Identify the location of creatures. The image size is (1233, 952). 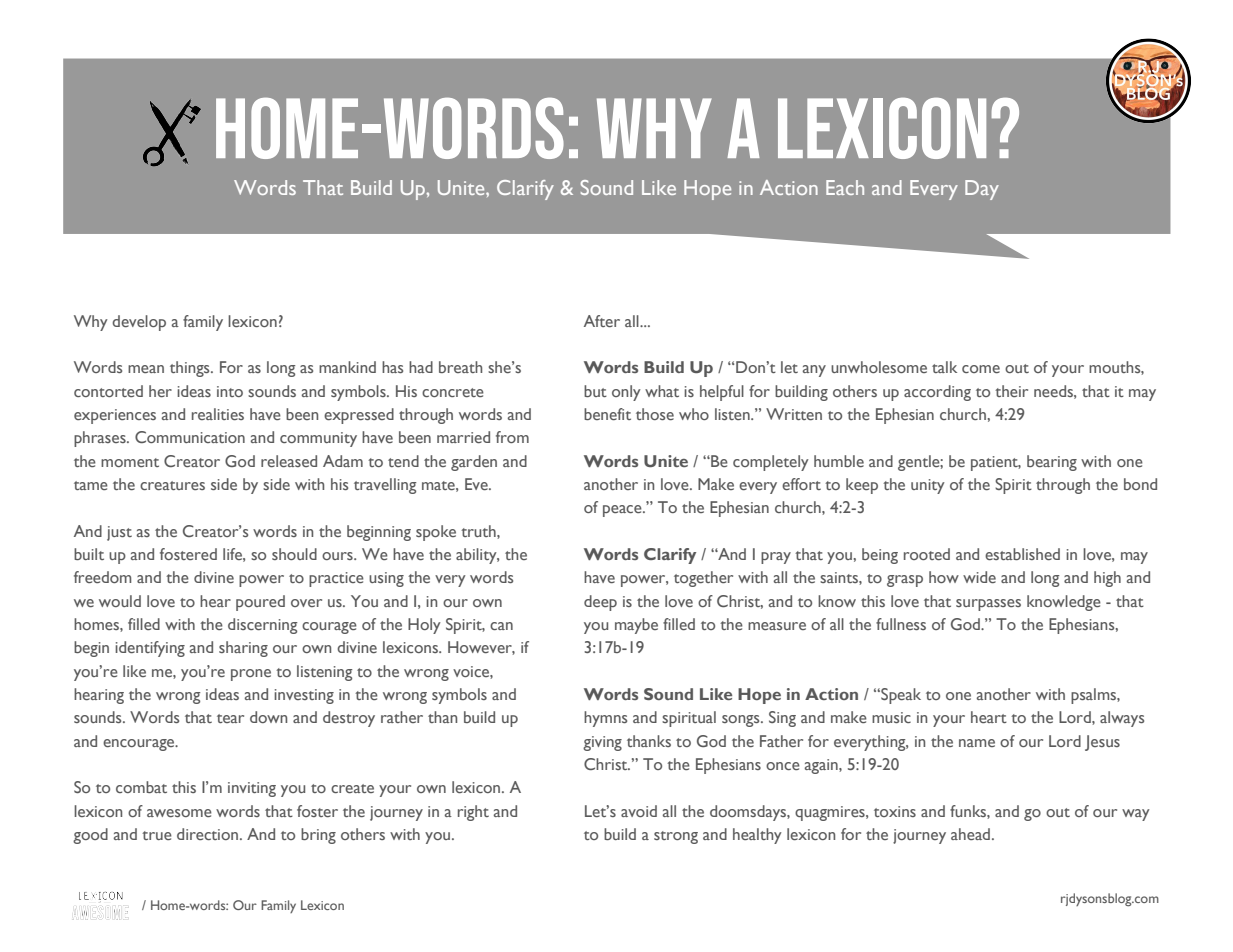
(172, 485).
